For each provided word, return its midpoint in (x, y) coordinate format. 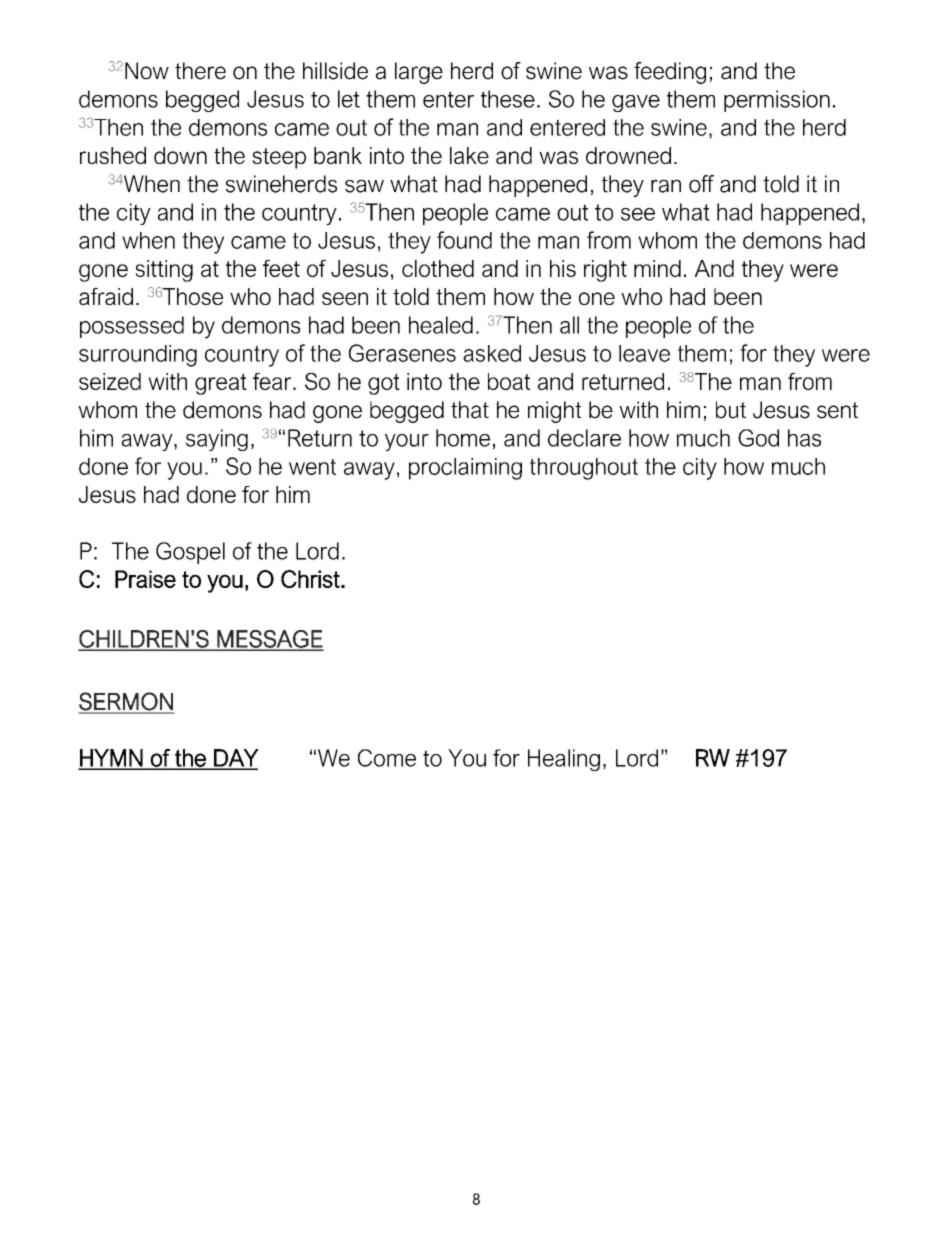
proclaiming (465, 469)
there (200, 71)
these (508, 99)
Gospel (190, 553)
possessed (132, 327)
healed (441, 325)
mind (657, 268)
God (758, 438)
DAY (235, 759)
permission (777, 101)
